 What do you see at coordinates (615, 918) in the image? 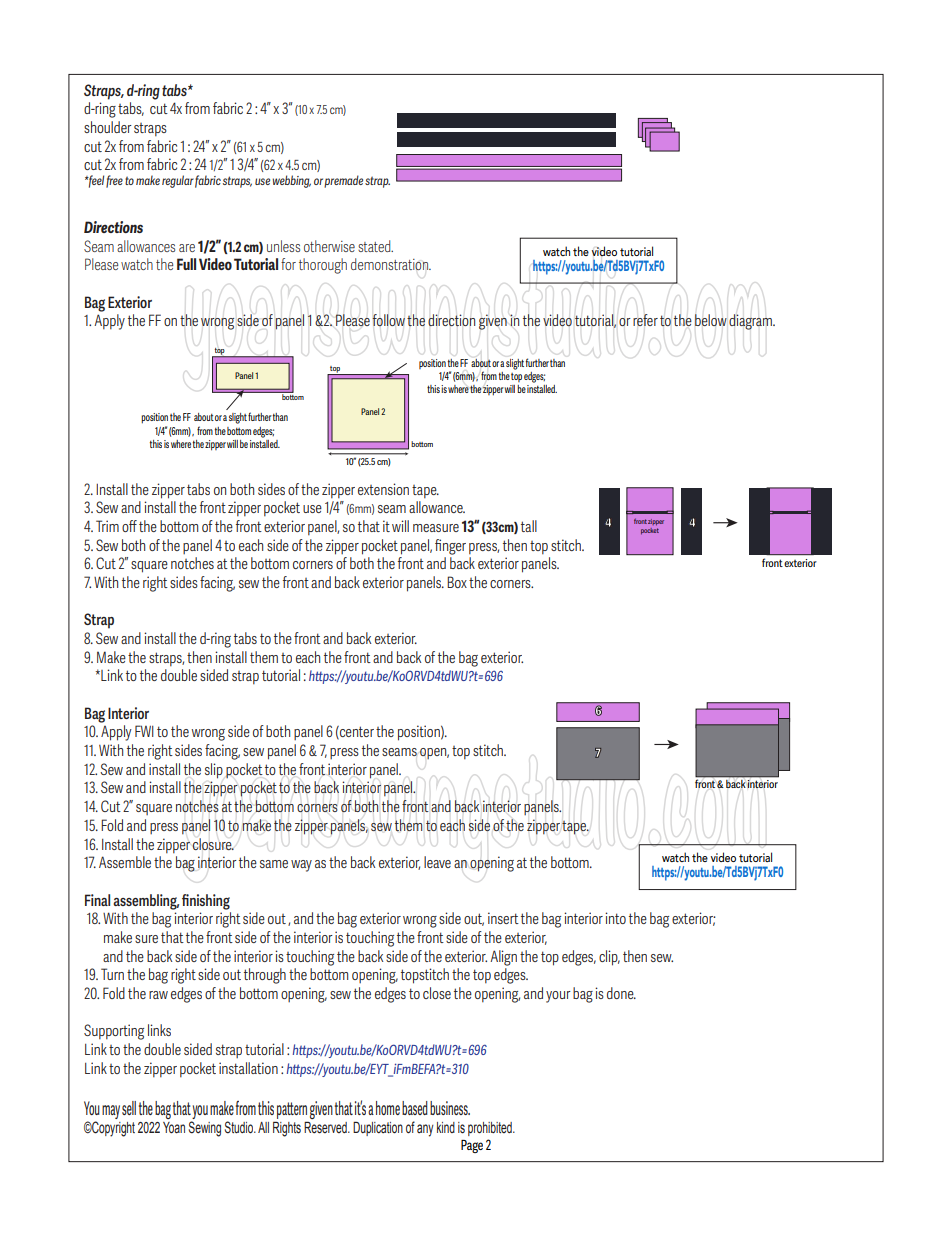
I see `into` at bounding box center [615, 918].
